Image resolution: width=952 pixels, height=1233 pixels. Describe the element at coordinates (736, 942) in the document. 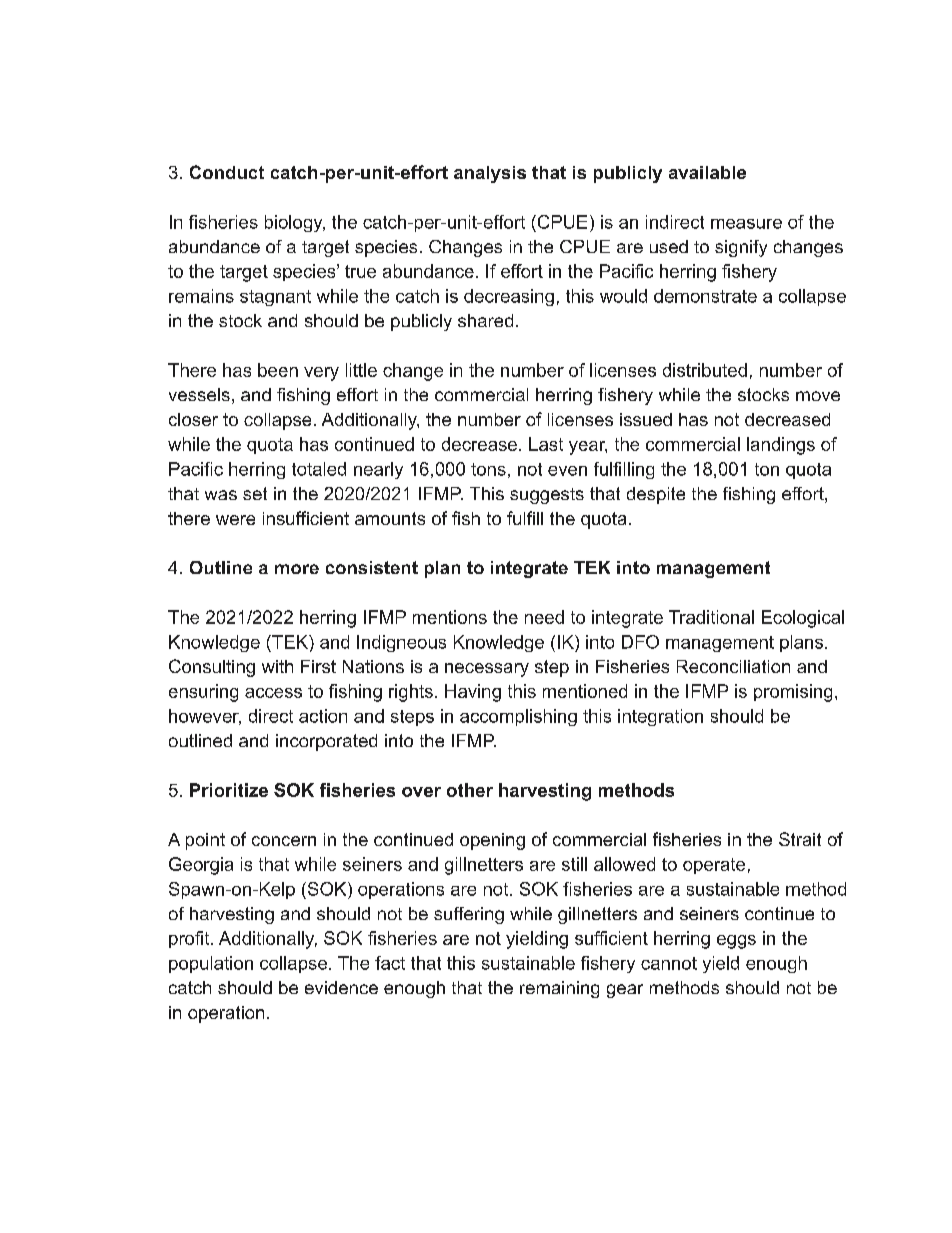

I see `eggs` at that location.
